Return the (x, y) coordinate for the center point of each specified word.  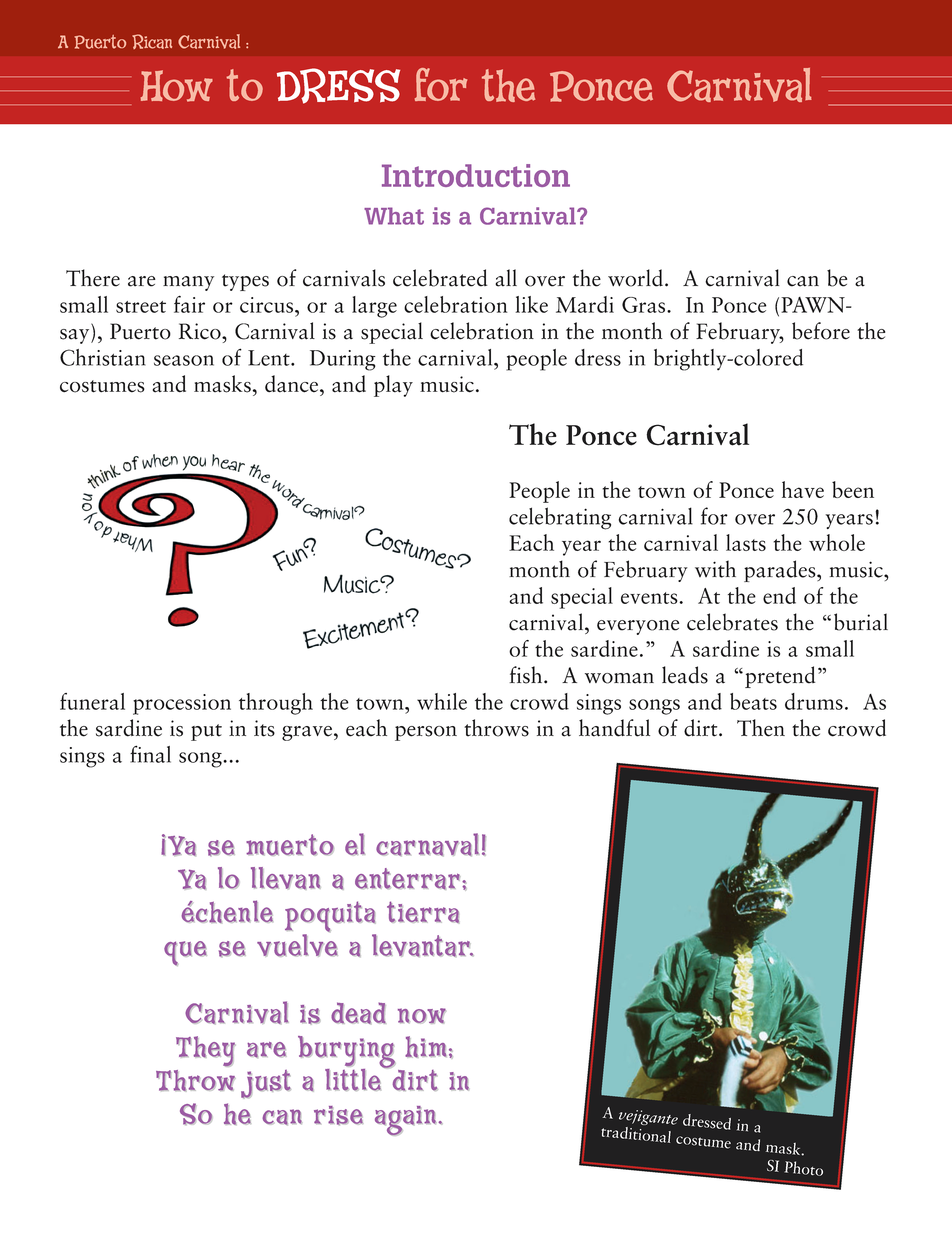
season (184, 360)
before (821, 331)
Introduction (476, 175)
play (393, 386)
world (635, 278)
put (206, 732)
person (426, 733)
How (177, 86)
